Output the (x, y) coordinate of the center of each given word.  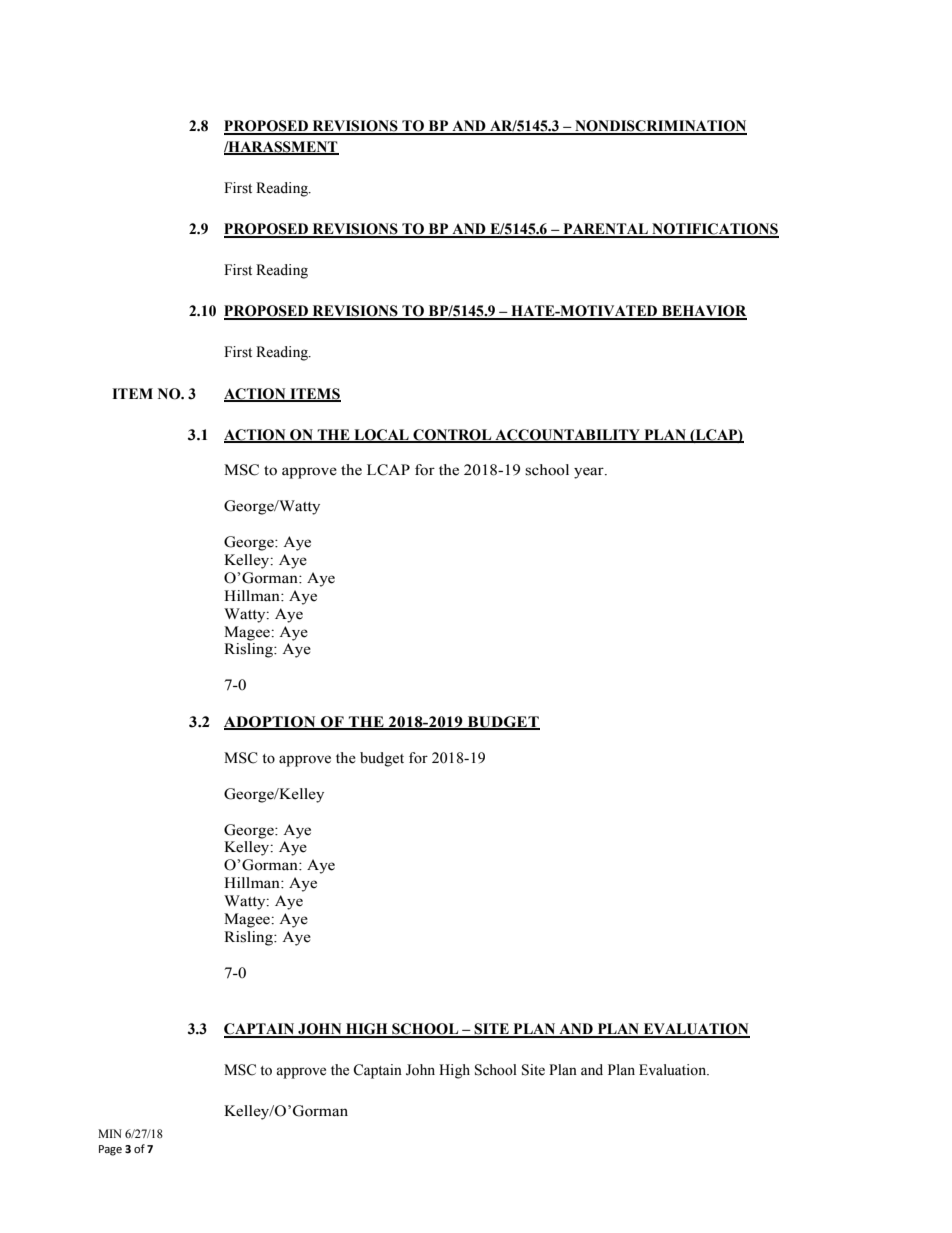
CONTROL (452, 436)
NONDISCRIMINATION (660, 127)
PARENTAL (605, 230)
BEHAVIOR (703, 312)
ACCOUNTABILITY (567, 436)
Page (110, 1150)
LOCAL (381, 436)
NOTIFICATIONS (714, 230)
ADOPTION (271, 722)
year (590, 473)
